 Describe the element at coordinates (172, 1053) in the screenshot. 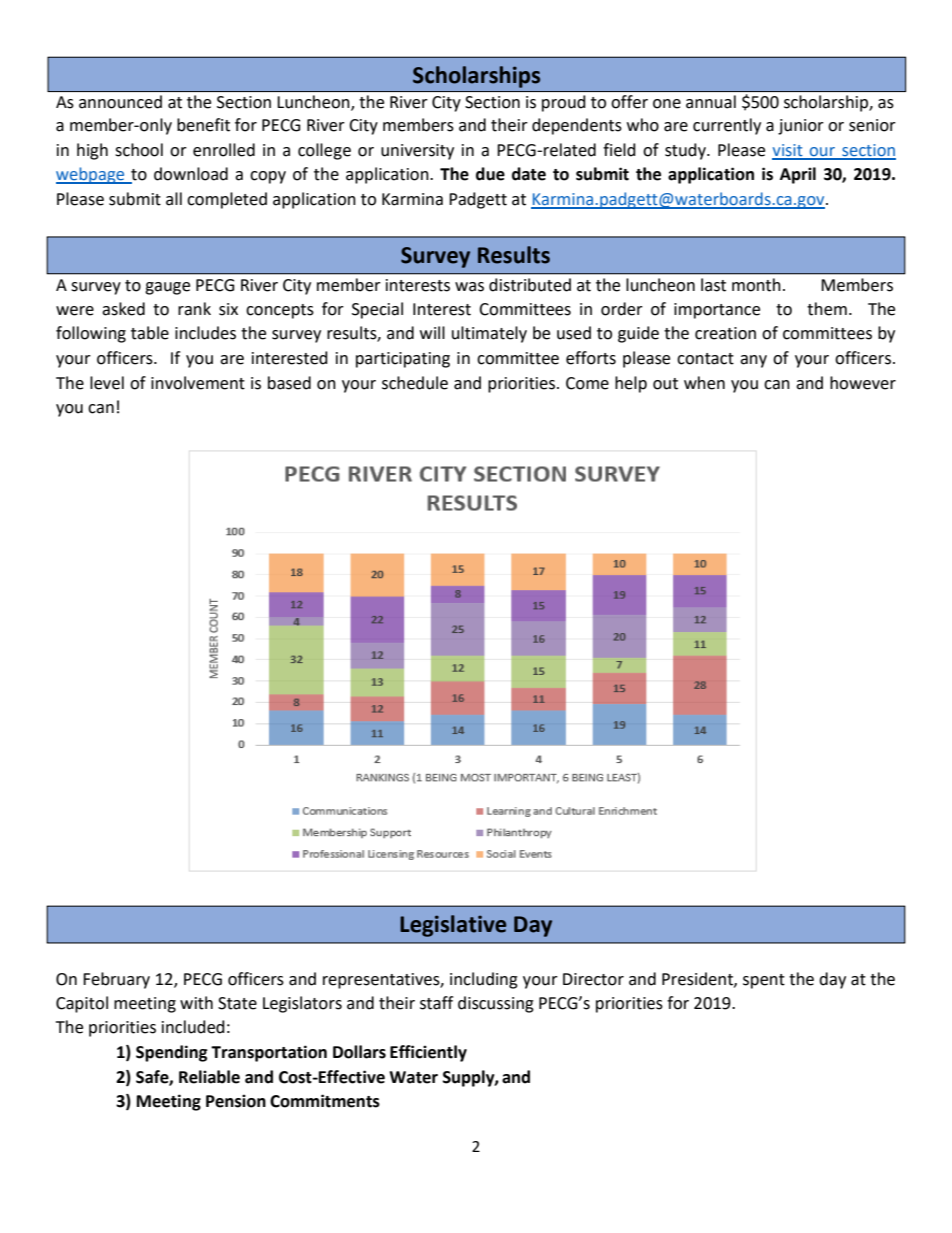

I see `Spending` at that location.
